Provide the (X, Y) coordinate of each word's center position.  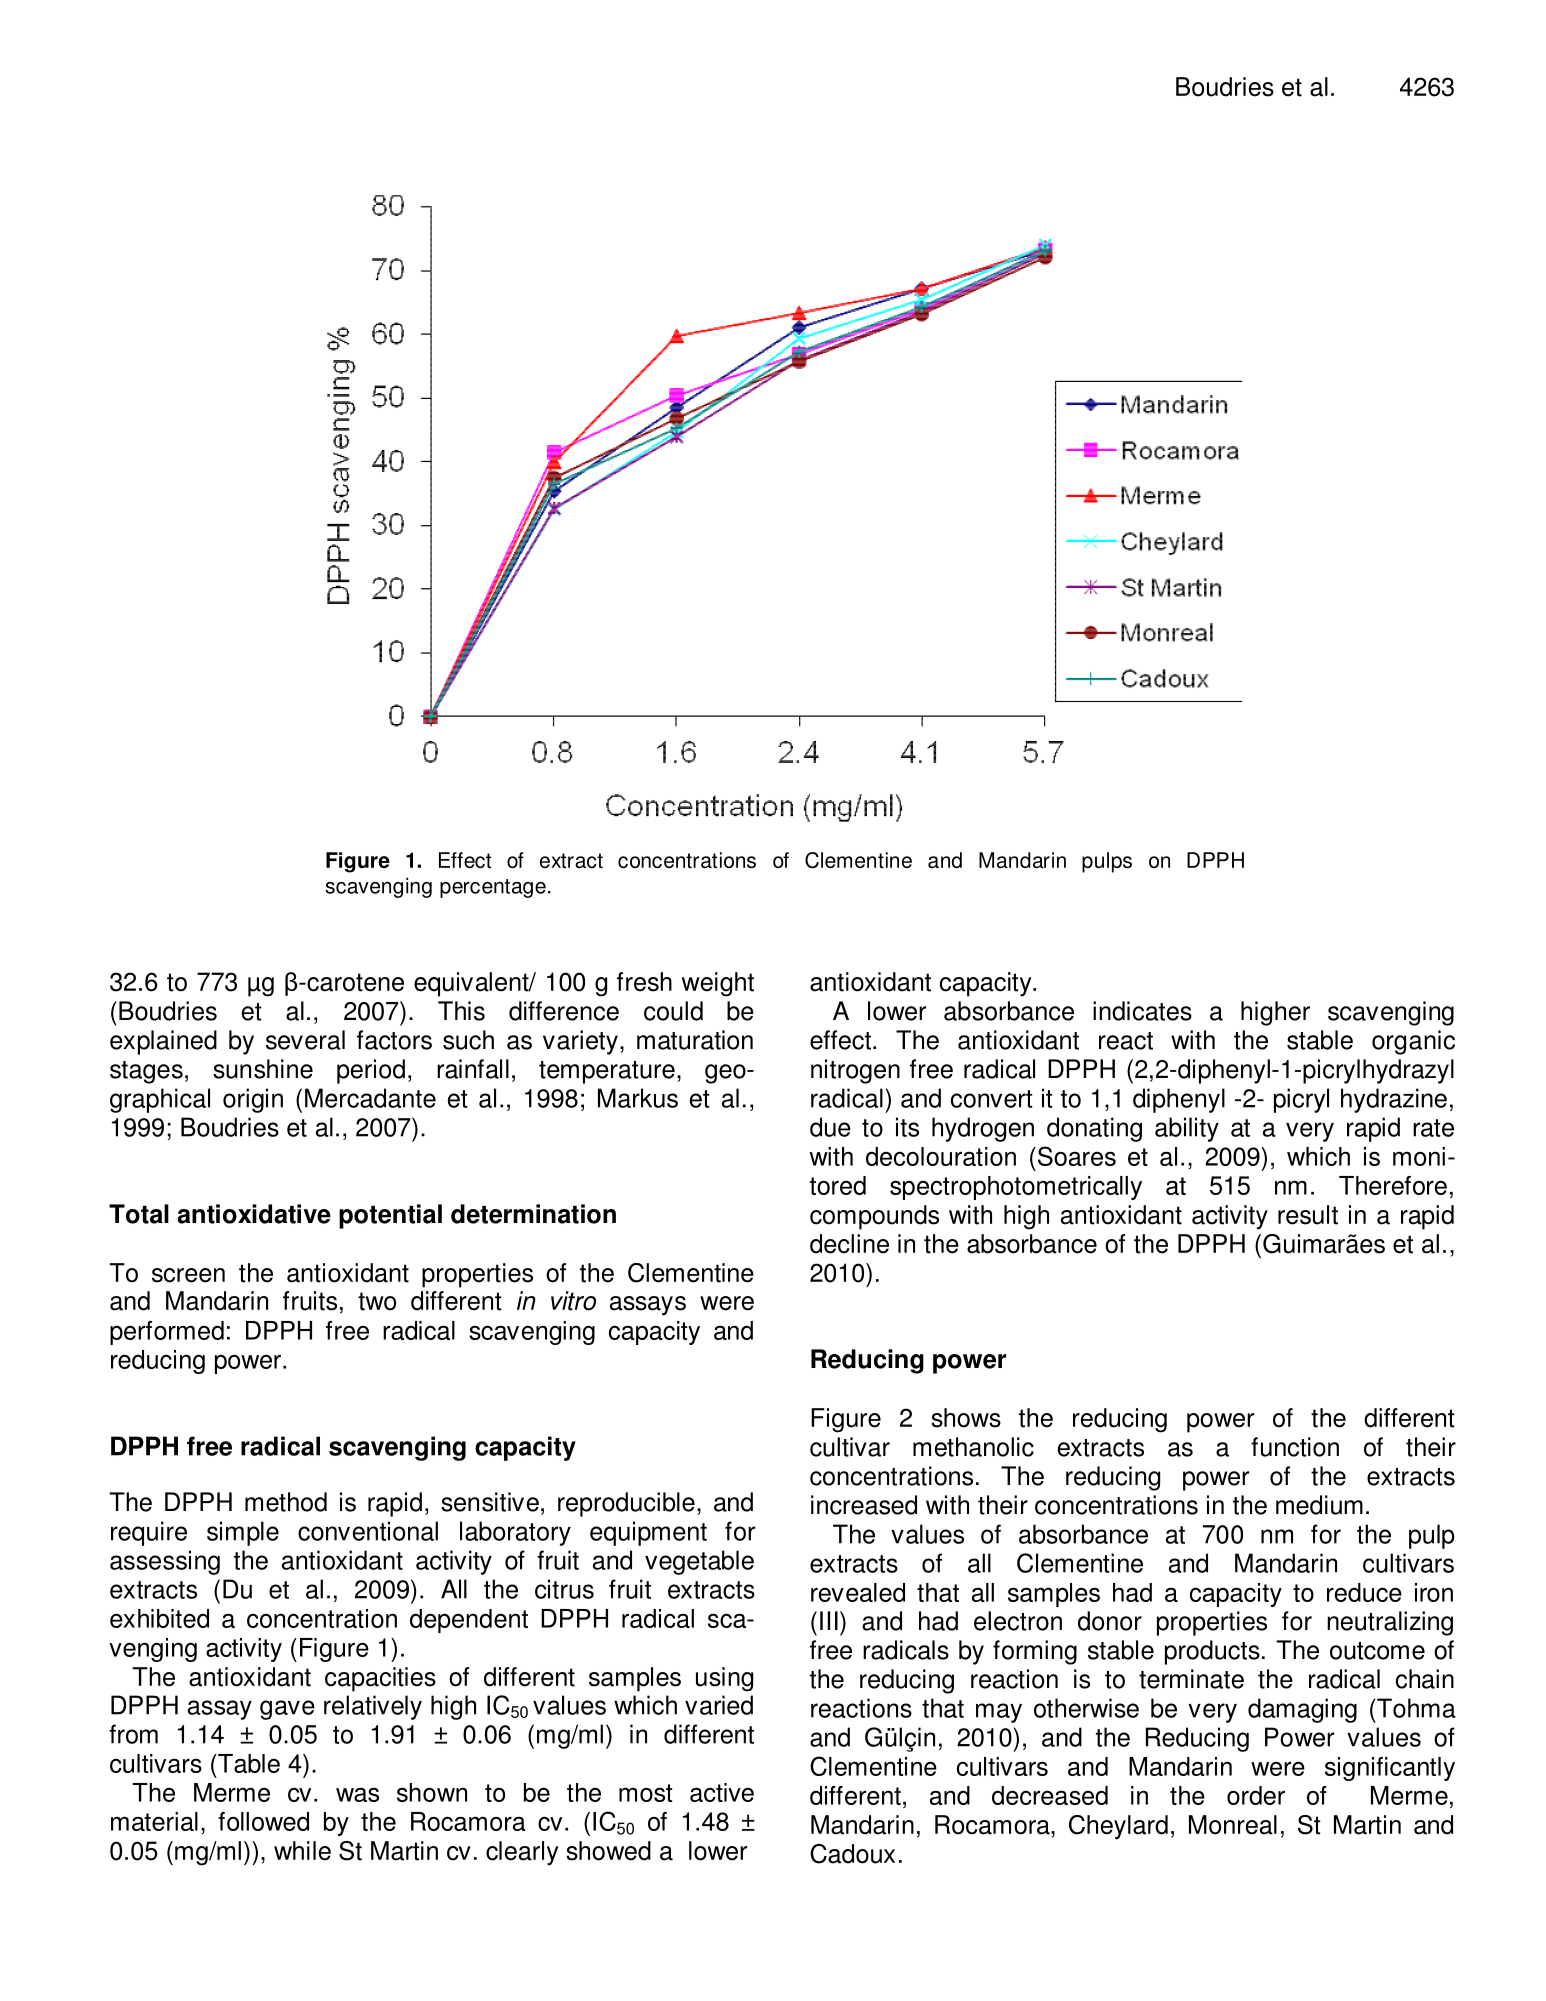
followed (263, 1821)
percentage (493, 888)
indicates (1142, 1011)
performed (167, 1333)
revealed (858, 1592)
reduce (1364, 1592)
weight (718, 984)
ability (1187, 1129)
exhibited (159, 1618)
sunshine (263, 1069)
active (722, 1792)
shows (966, 1418)
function (1295, 1447)
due (830, 1127)
